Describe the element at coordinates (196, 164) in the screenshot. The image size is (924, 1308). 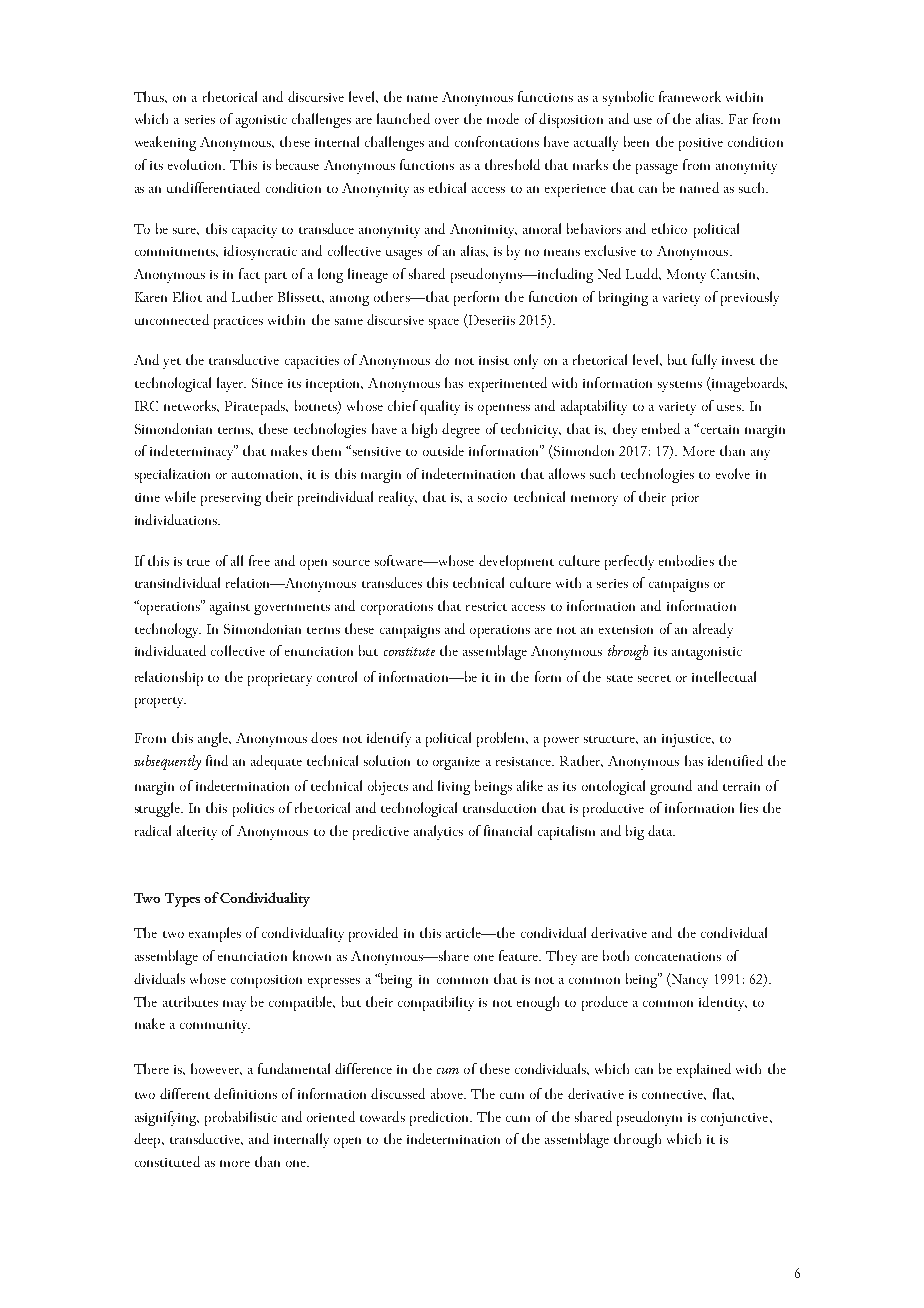
I see `evolution` at that location.
